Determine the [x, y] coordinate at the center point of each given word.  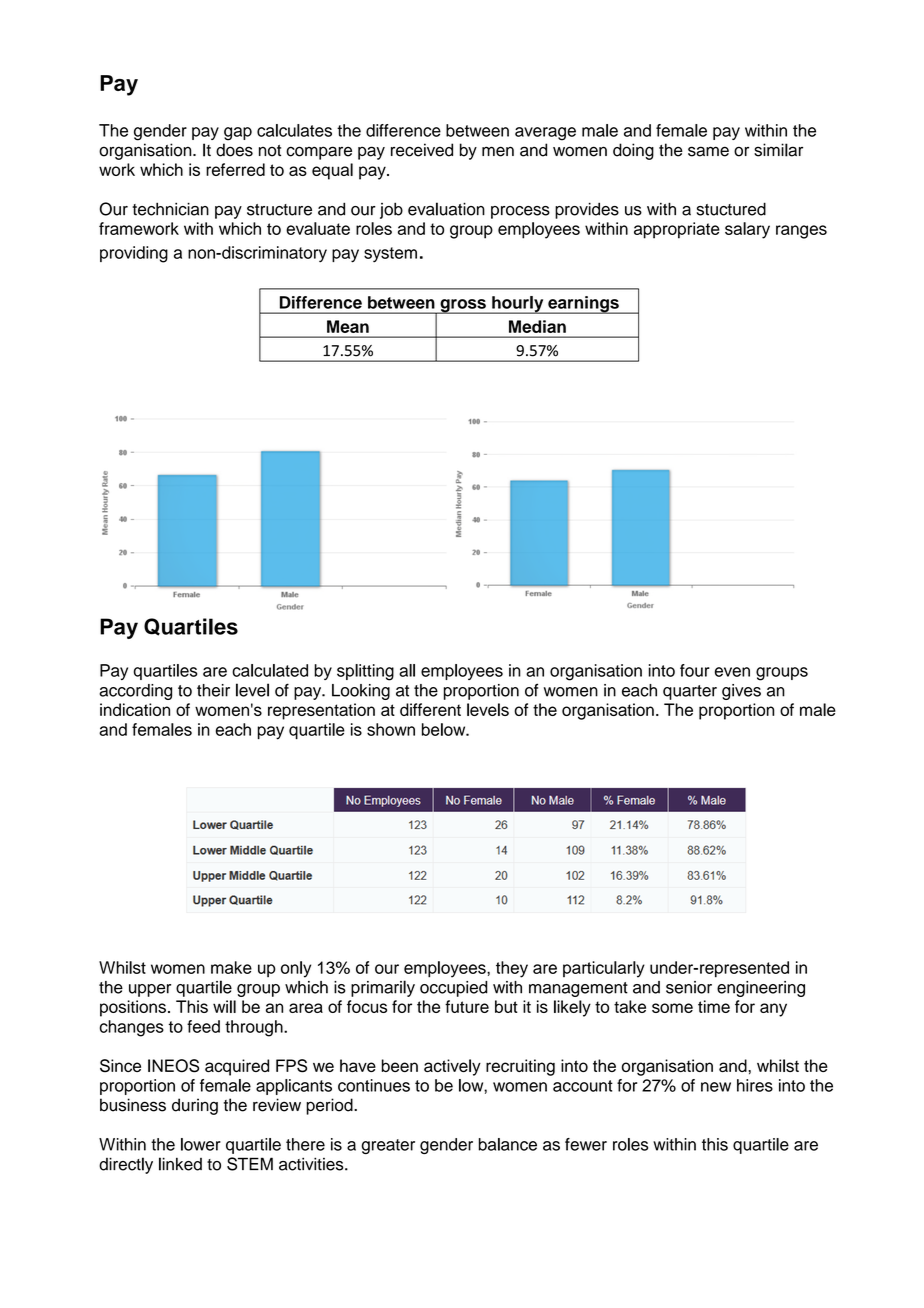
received [422, 150]
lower [201, 1144]
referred [235, 169]
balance [508, 1144]
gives [741, 692]
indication [135, 709]
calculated [270, 670]
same [708, 151]
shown [391, 729]
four [695, 670]
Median [537, 326]
